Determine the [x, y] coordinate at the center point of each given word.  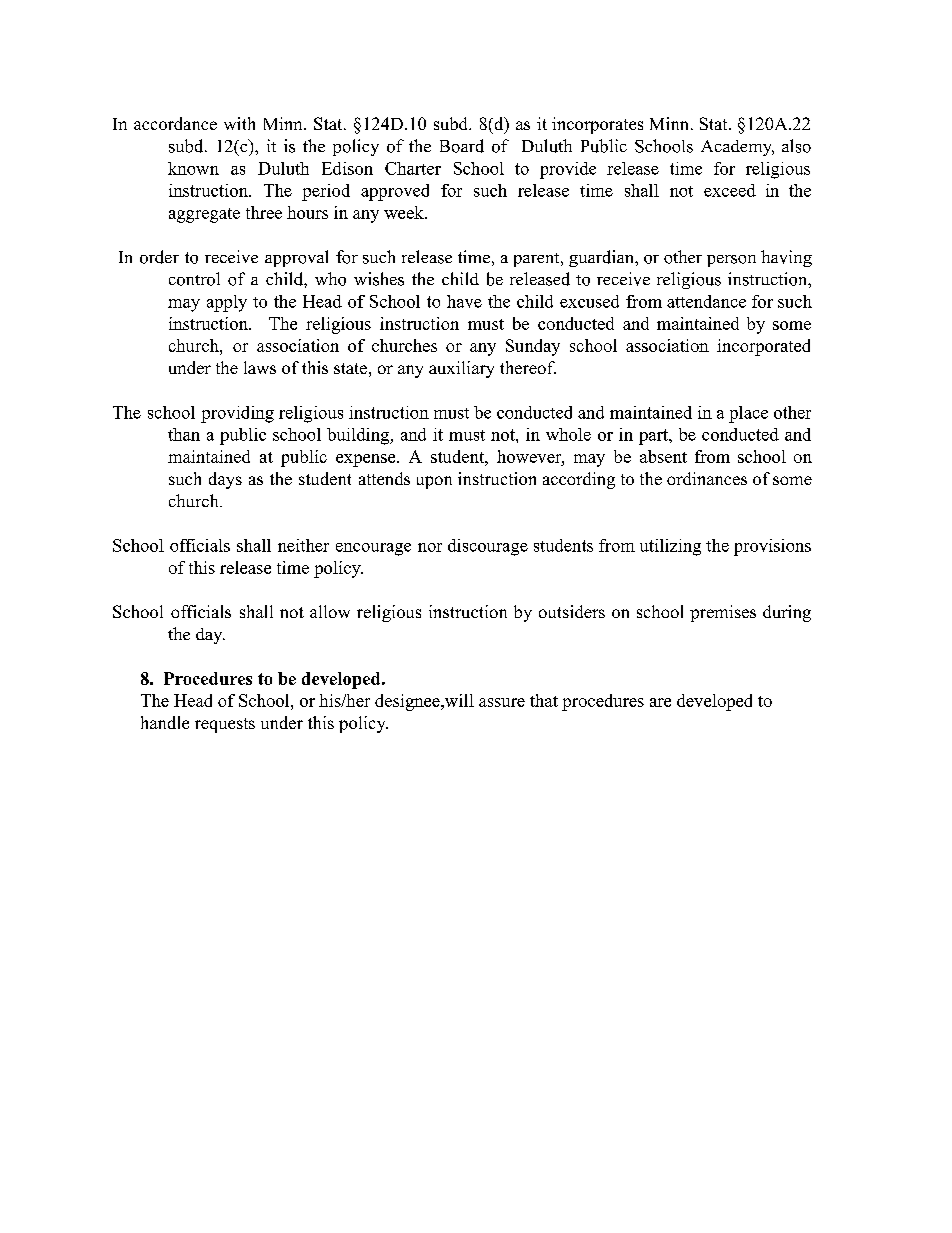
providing [237, 414]
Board [462, 146]
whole [568, 434]
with [239, 123]
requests [225, 725]
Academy [737, 148]
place [748, 414]
